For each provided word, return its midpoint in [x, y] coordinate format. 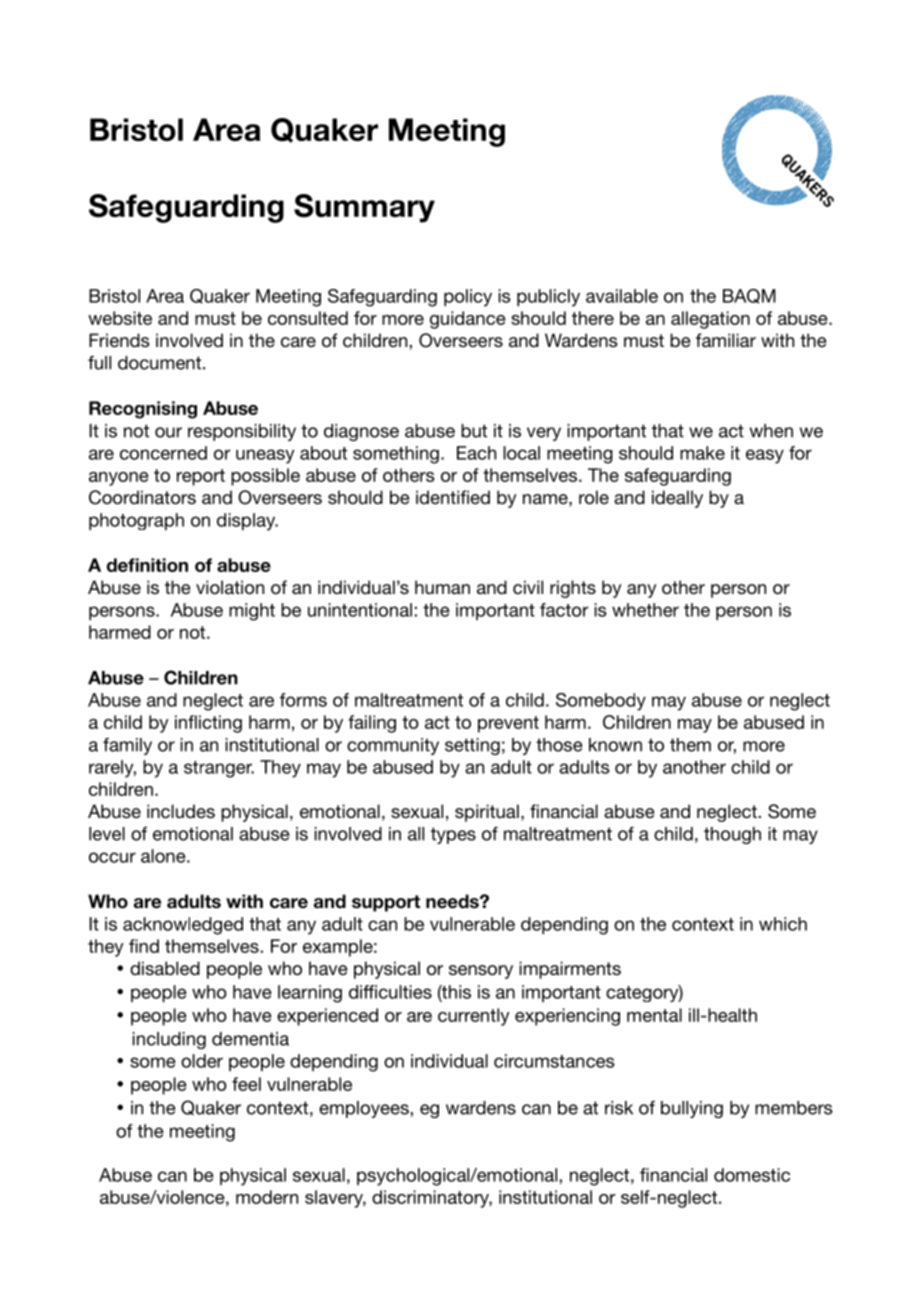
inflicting [208, 724]
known [615, 745]
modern [267, 1197]
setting [472, 746]
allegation [710, 320]
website [120, 318]
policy [468, 298]
